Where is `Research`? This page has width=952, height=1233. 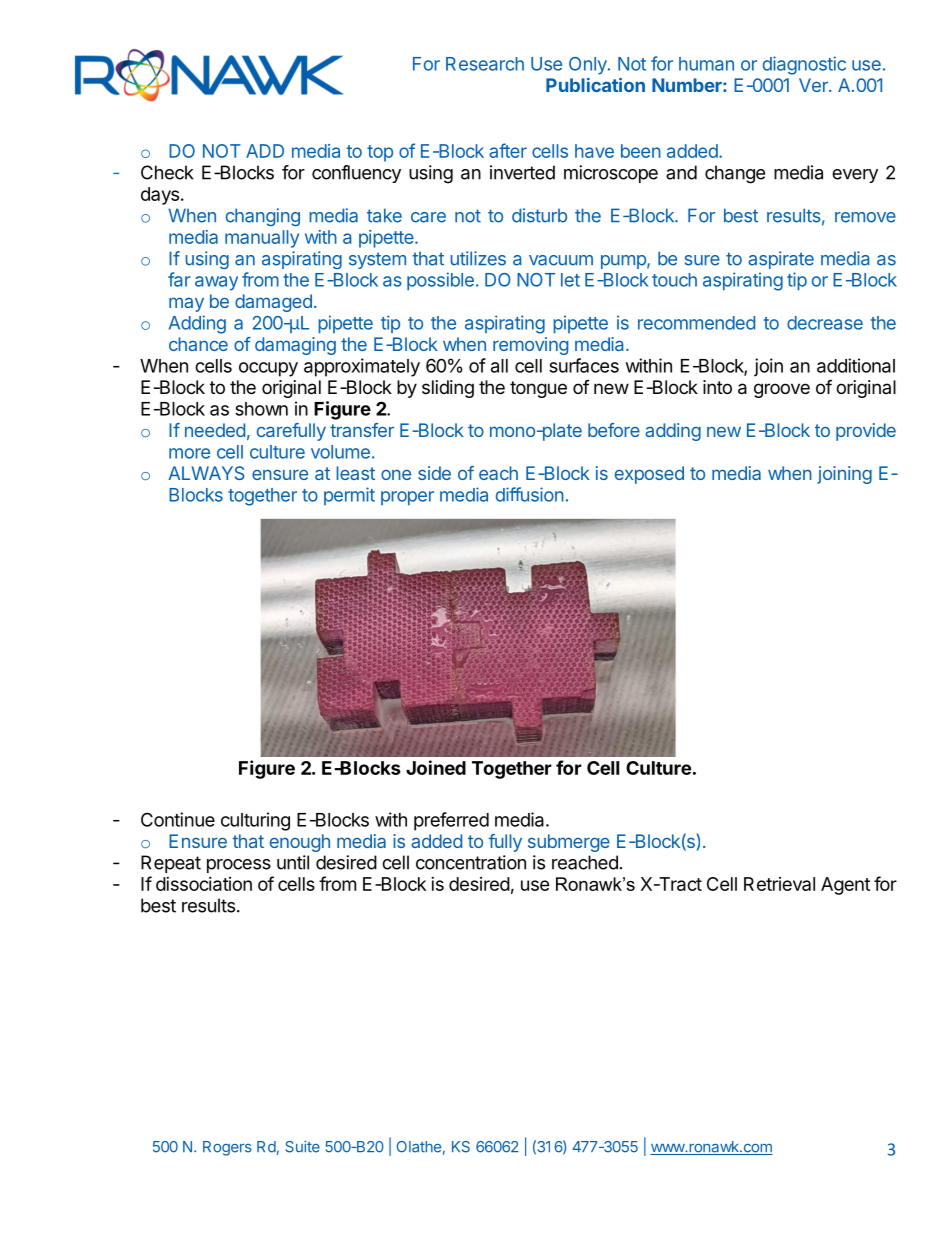
Research is located at coordinates (485, 64).
